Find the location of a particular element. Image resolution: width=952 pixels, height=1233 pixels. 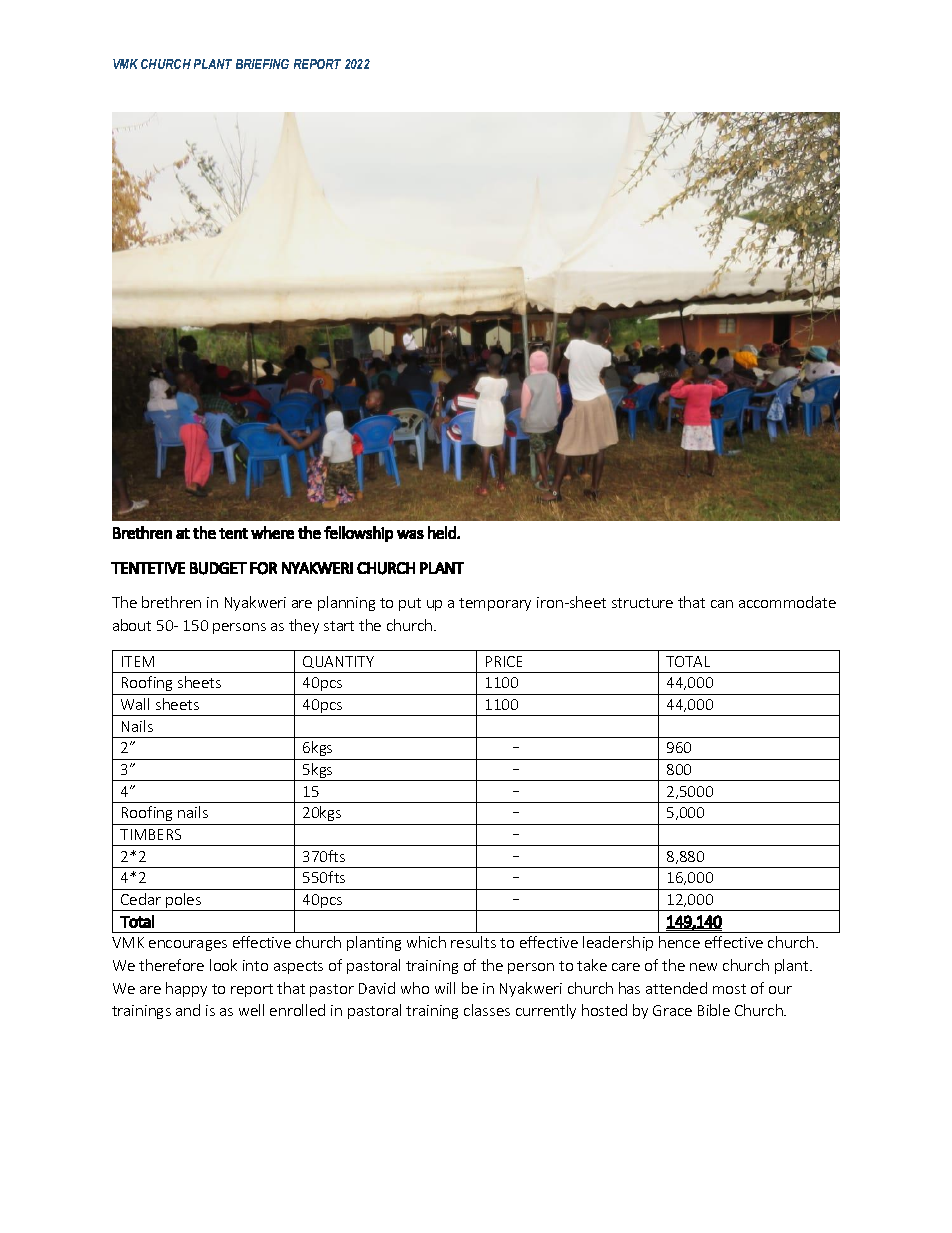

can is located at coordinates (722, 604).
